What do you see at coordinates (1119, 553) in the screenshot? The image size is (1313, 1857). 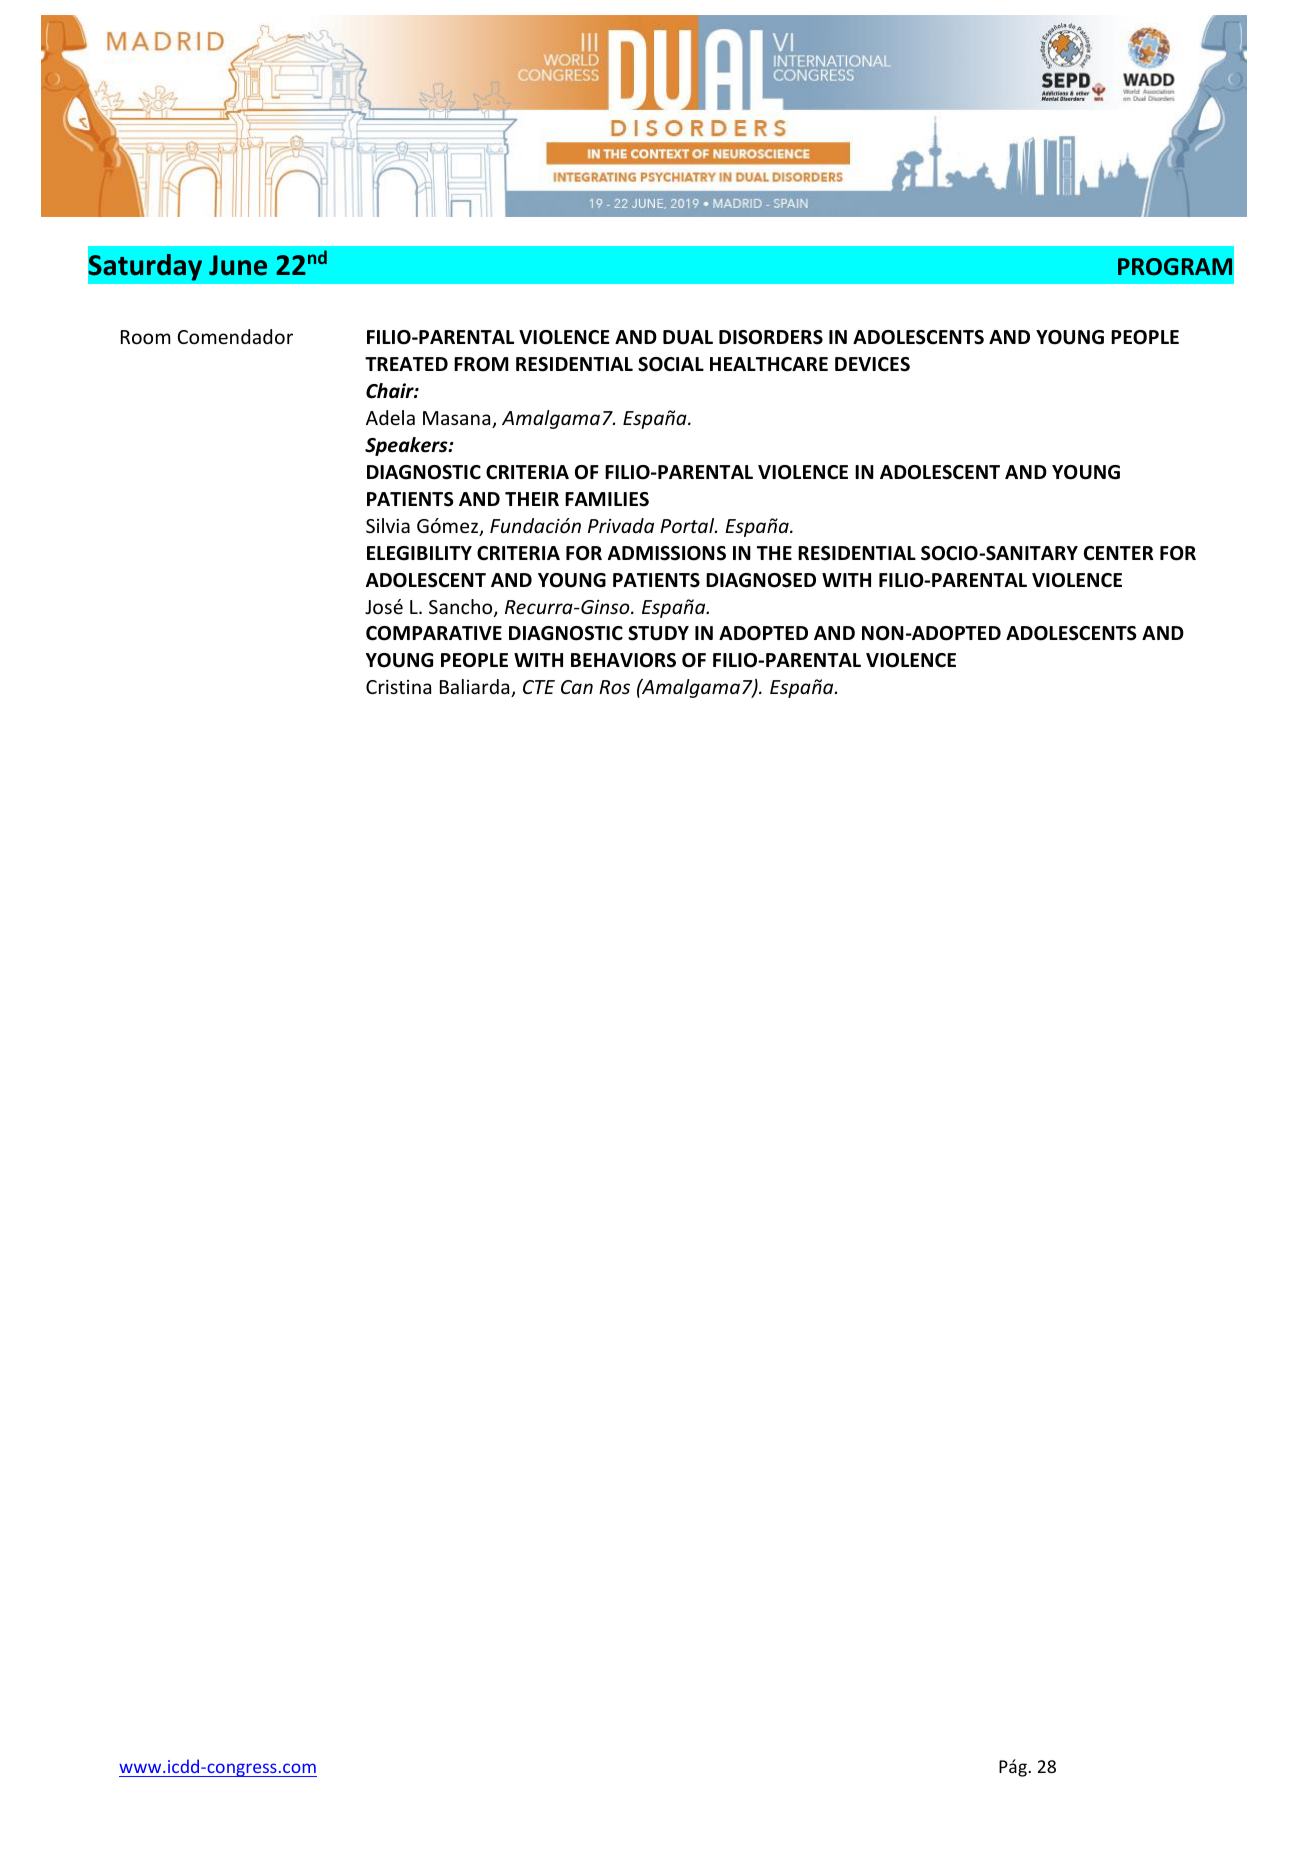 I see `CENTER` at bounding box center [1119, 553].
